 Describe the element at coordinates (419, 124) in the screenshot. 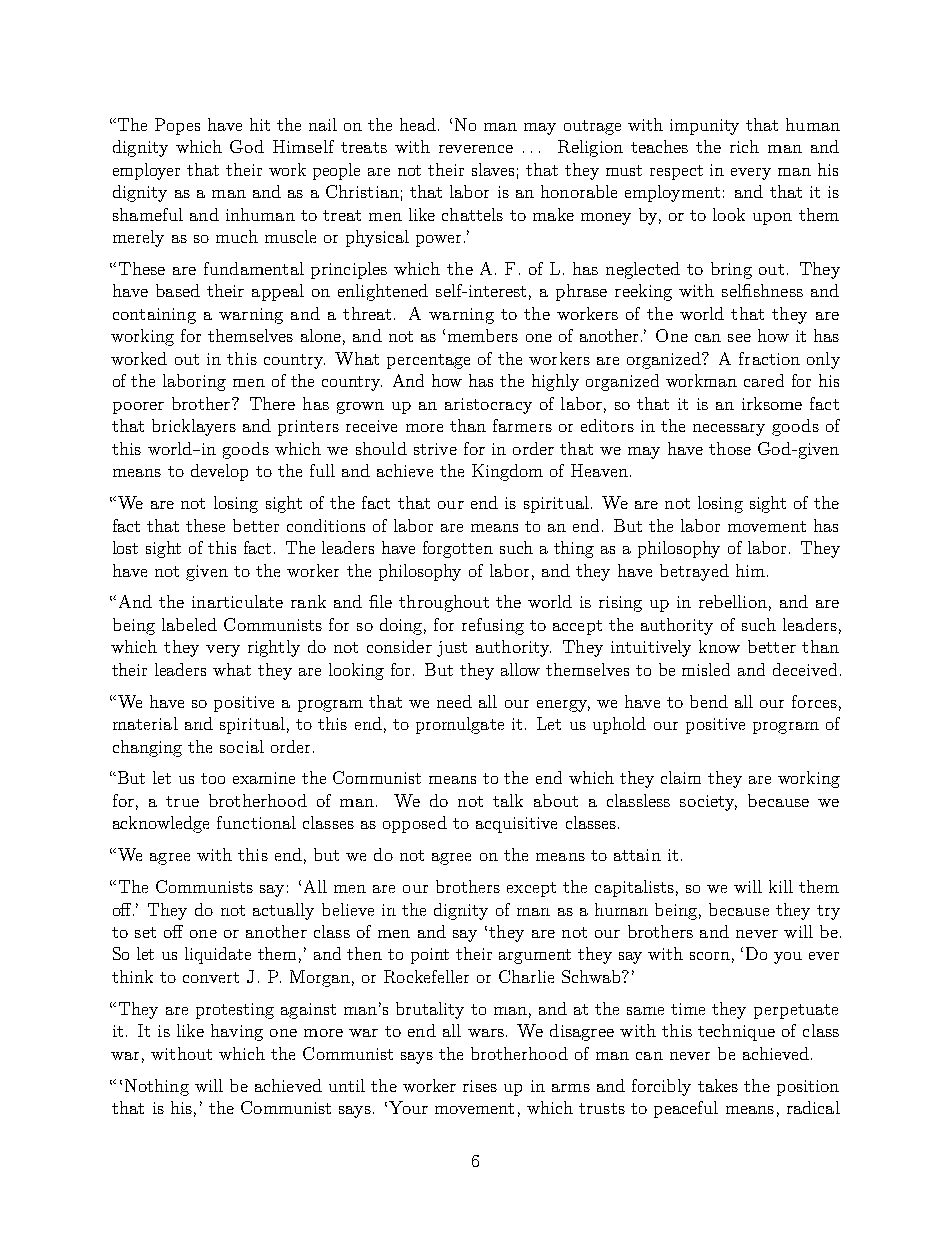

I see `head` at that location.
